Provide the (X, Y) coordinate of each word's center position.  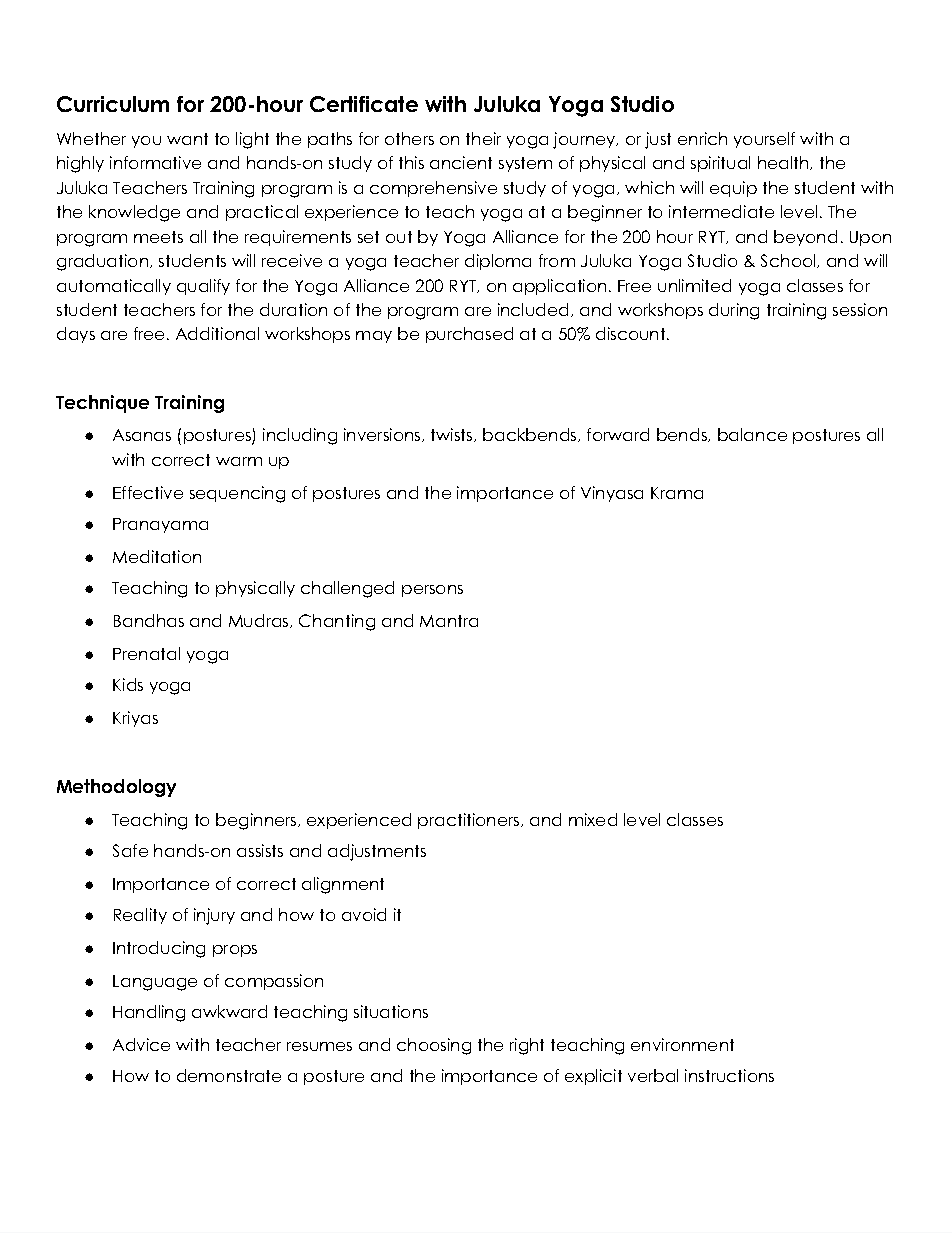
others (409, 138)
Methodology (116, 788)
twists (453, 435)
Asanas (142, 435)
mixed (593, 819)
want (187, 139)
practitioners (468, 821)
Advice (141, 1044)
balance (752, 434)
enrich (702, 138)
